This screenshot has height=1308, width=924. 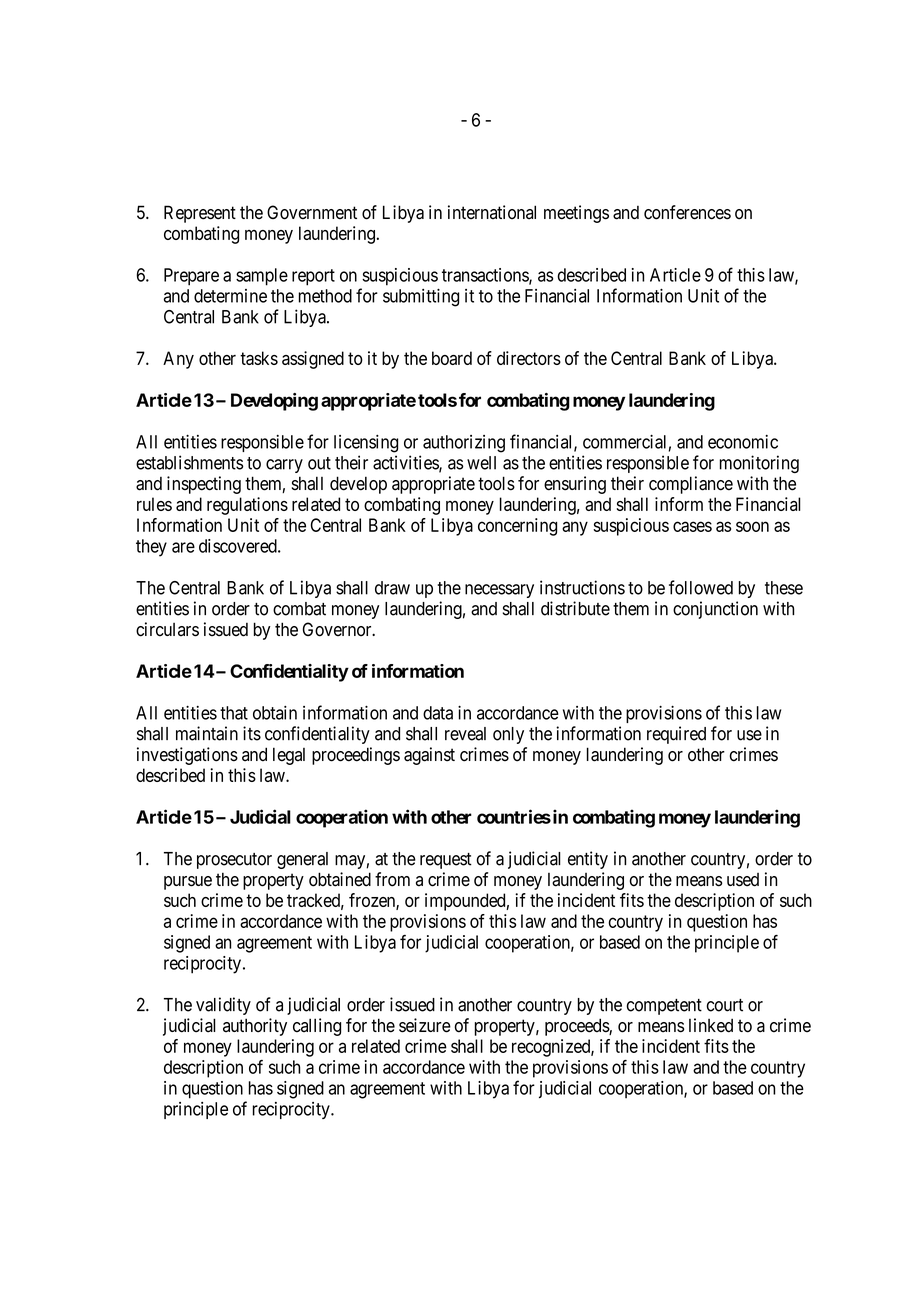 What do you see at coordinates (190, 462) in the screenshot?
I see `establishments` at bounding box center [190, 462].
